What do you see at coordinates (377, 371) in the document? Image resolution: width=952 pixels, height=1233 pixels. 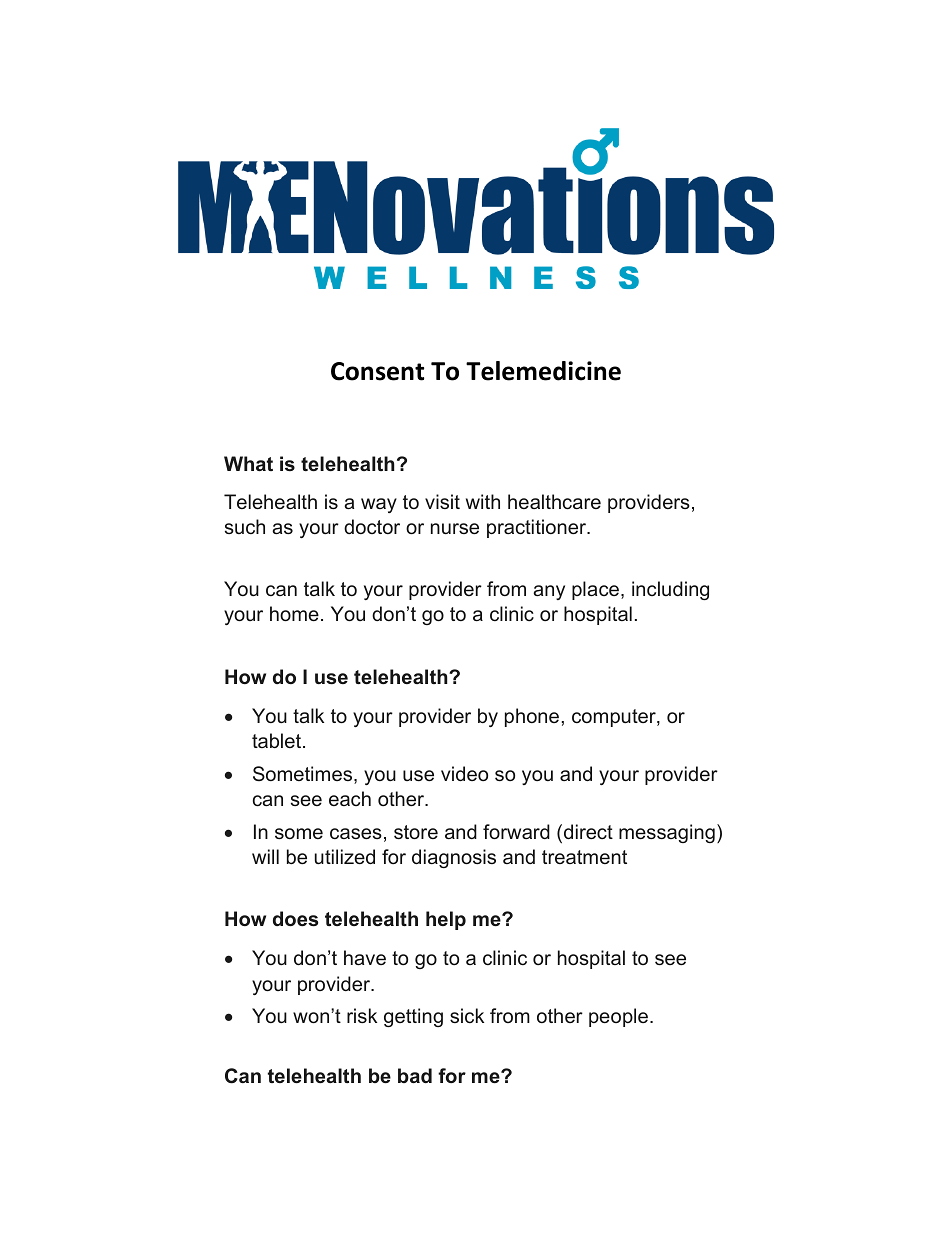 I see `Consent` at bounding box center [377, 371].
